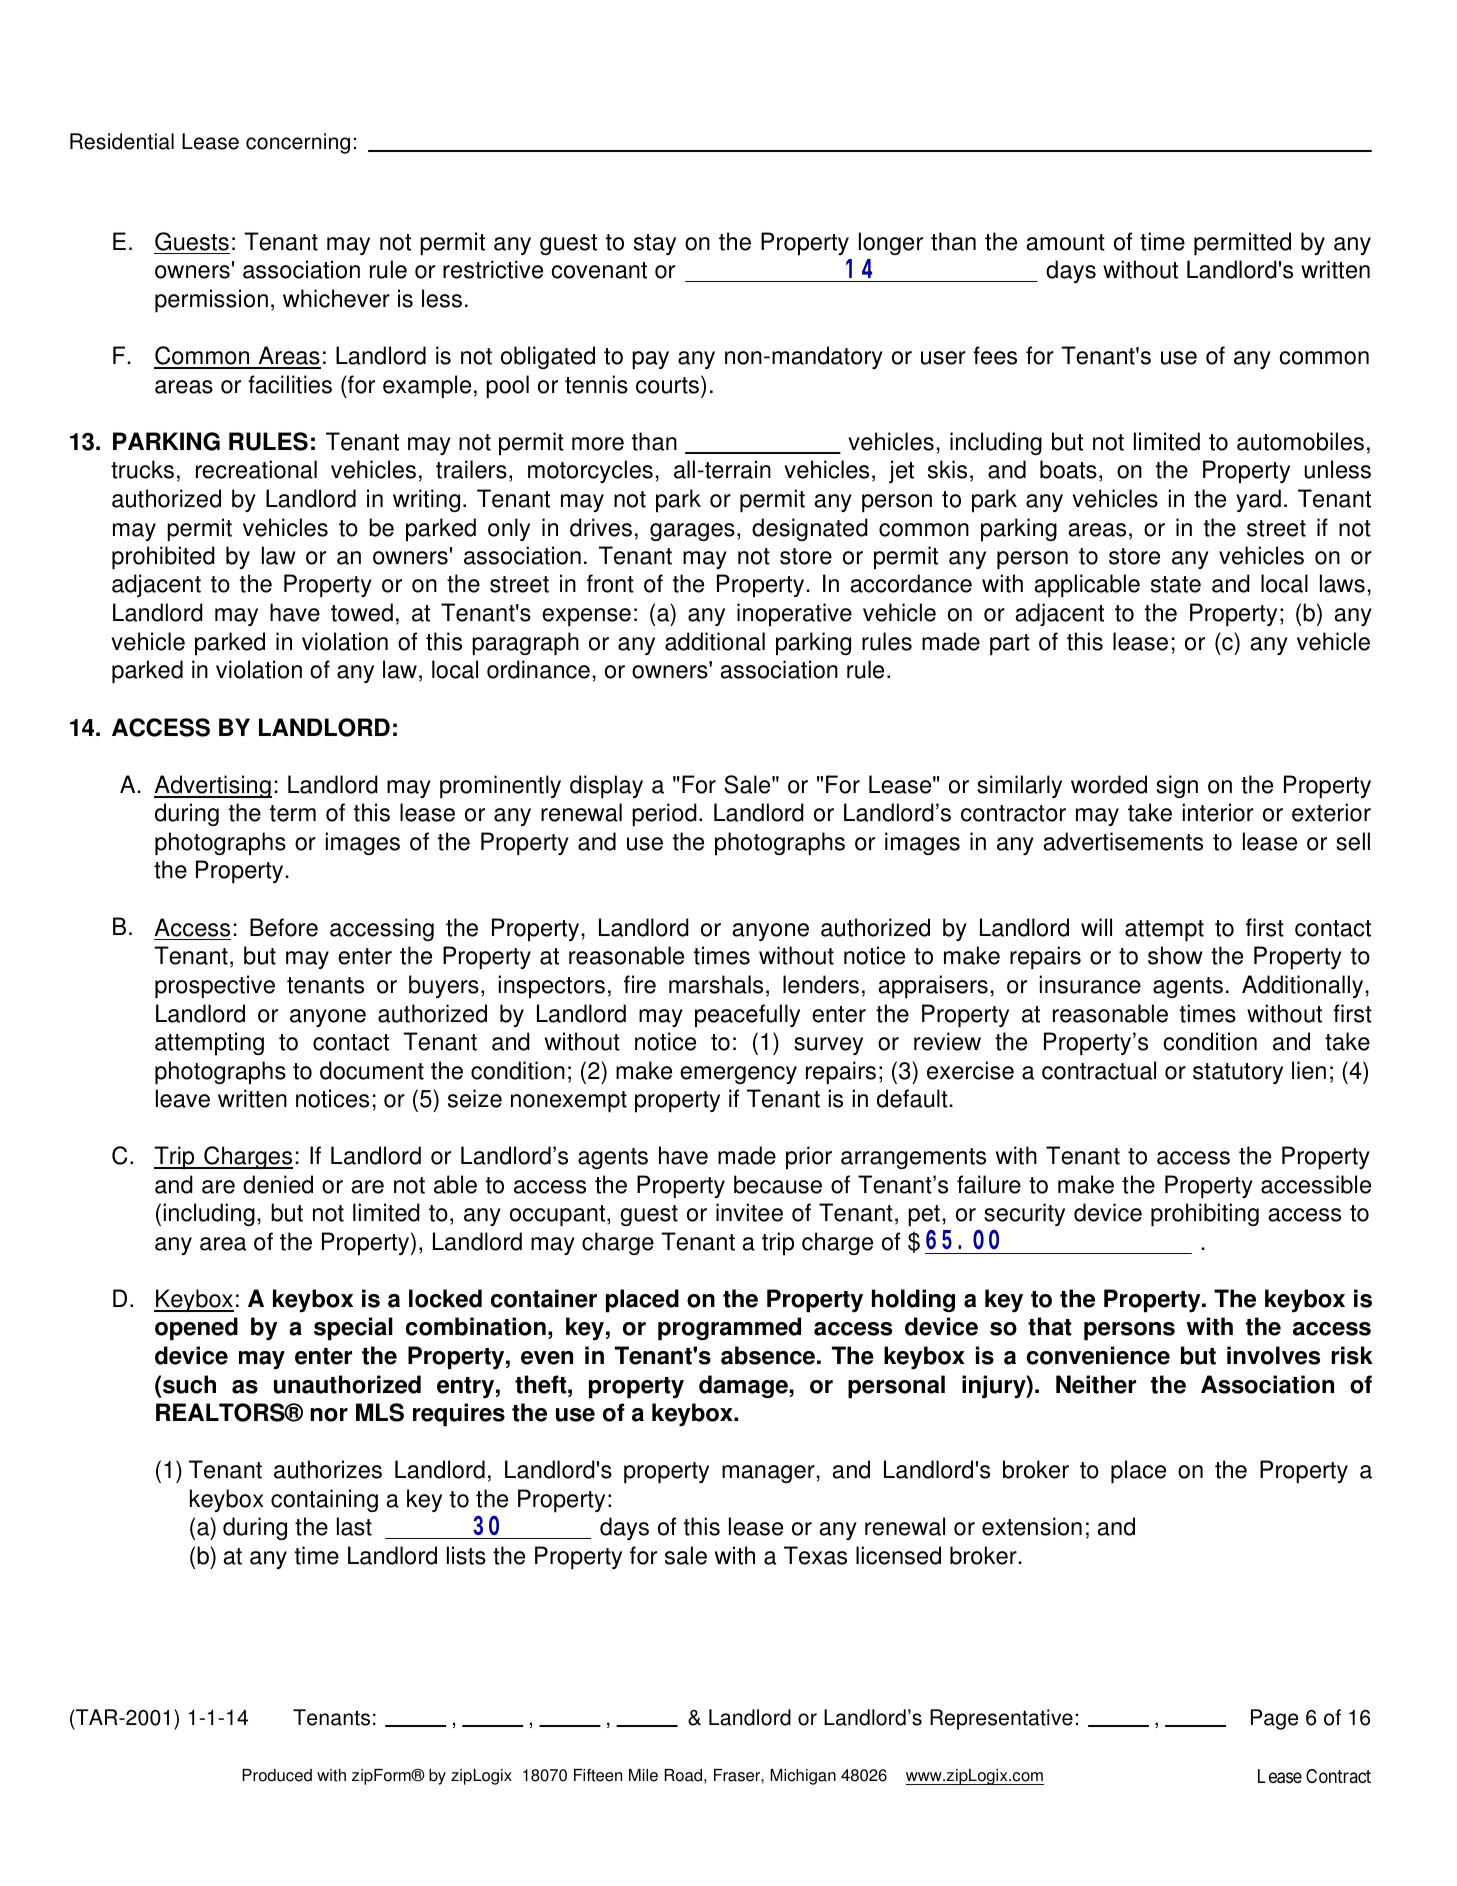  Describe the element at coordinates (1065, 242) in the document. I see `amount` at that location.
